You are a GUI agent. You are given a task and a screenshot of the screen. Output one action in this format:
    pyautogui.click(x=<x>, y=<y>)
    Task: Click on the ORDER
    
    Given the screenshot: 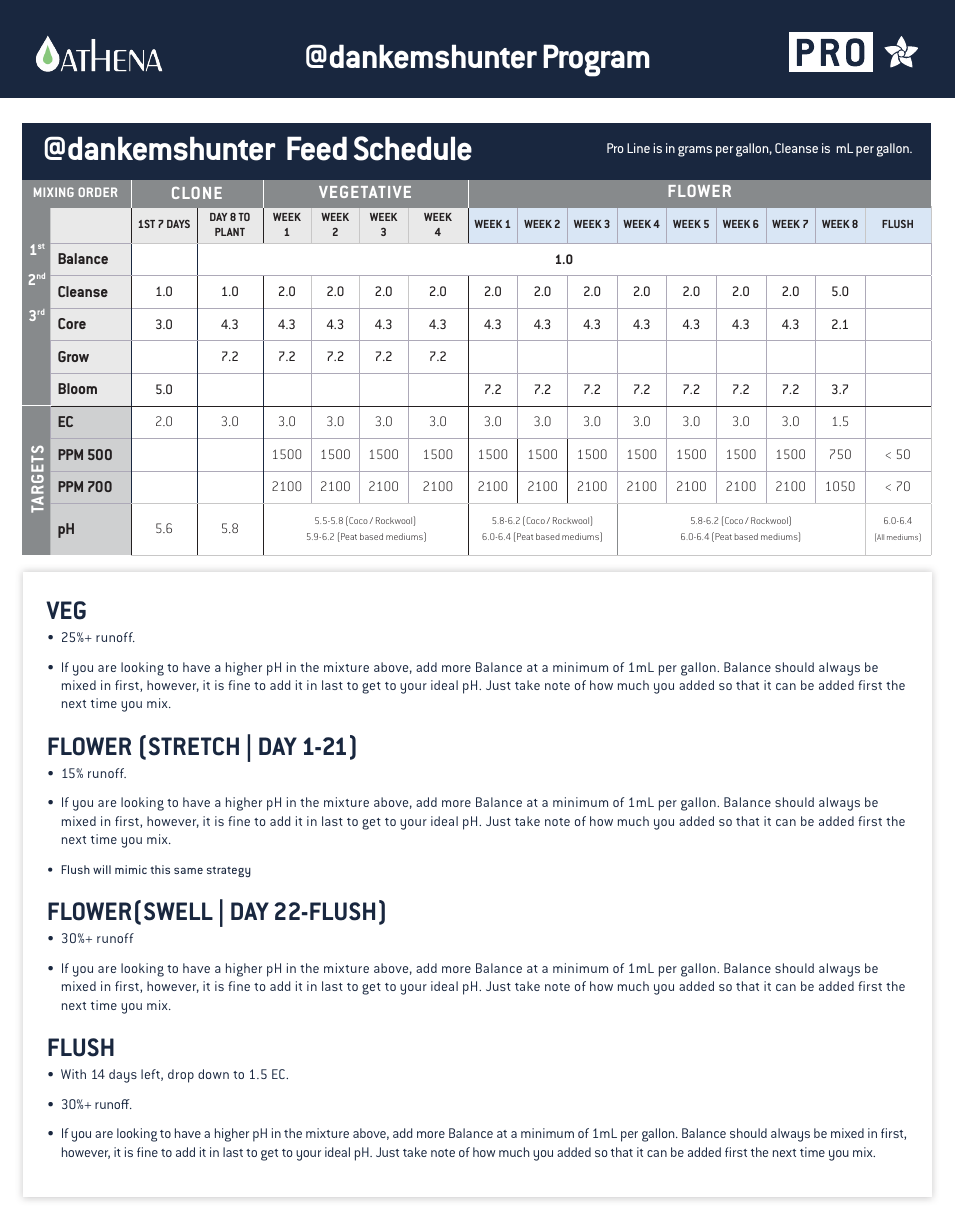 What is the action you would take?
    pyautogui.click(x=97, y=192)
